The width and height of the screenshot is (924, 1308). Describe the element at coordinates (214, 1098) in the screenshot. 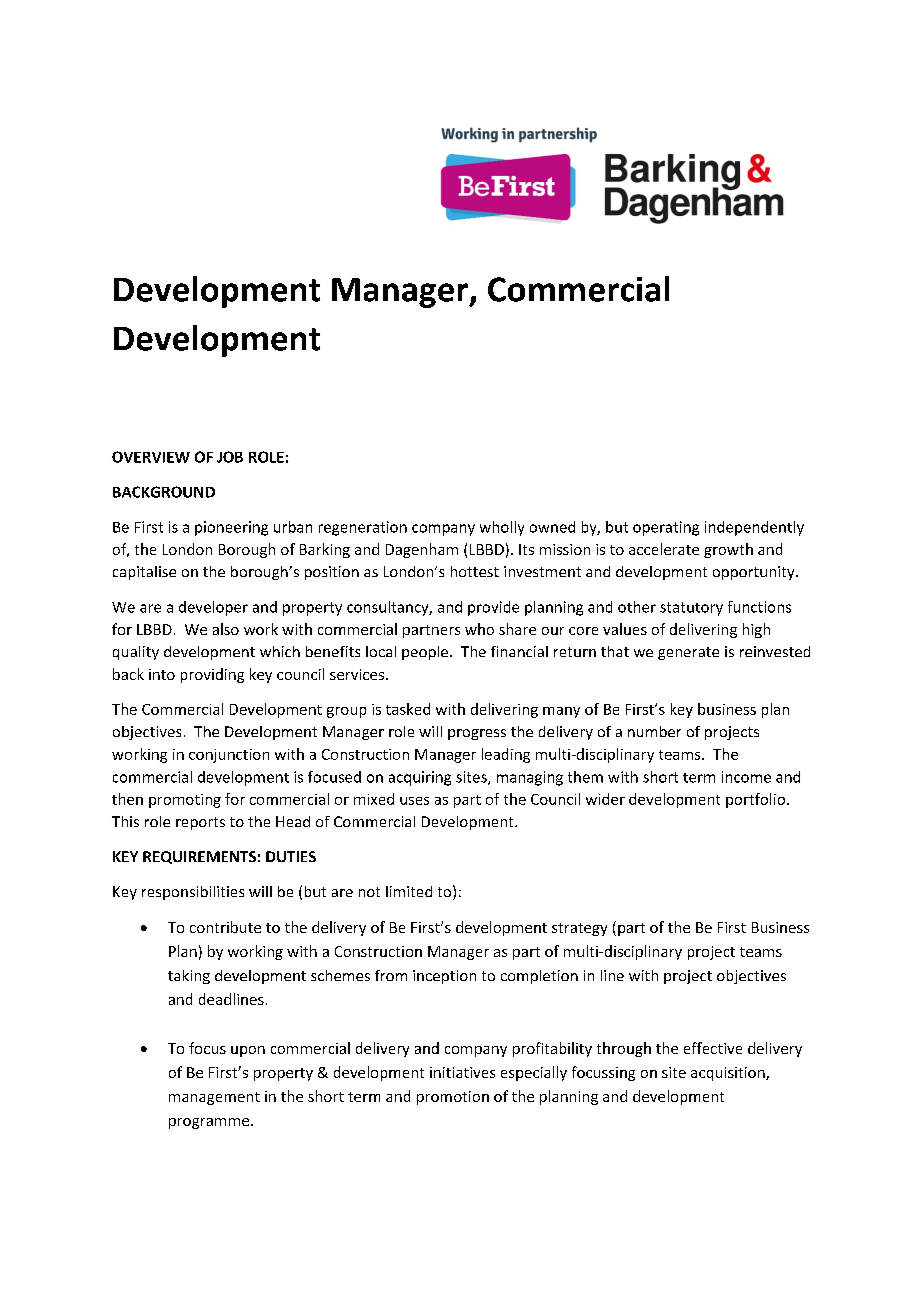

I see `management` at that location.
